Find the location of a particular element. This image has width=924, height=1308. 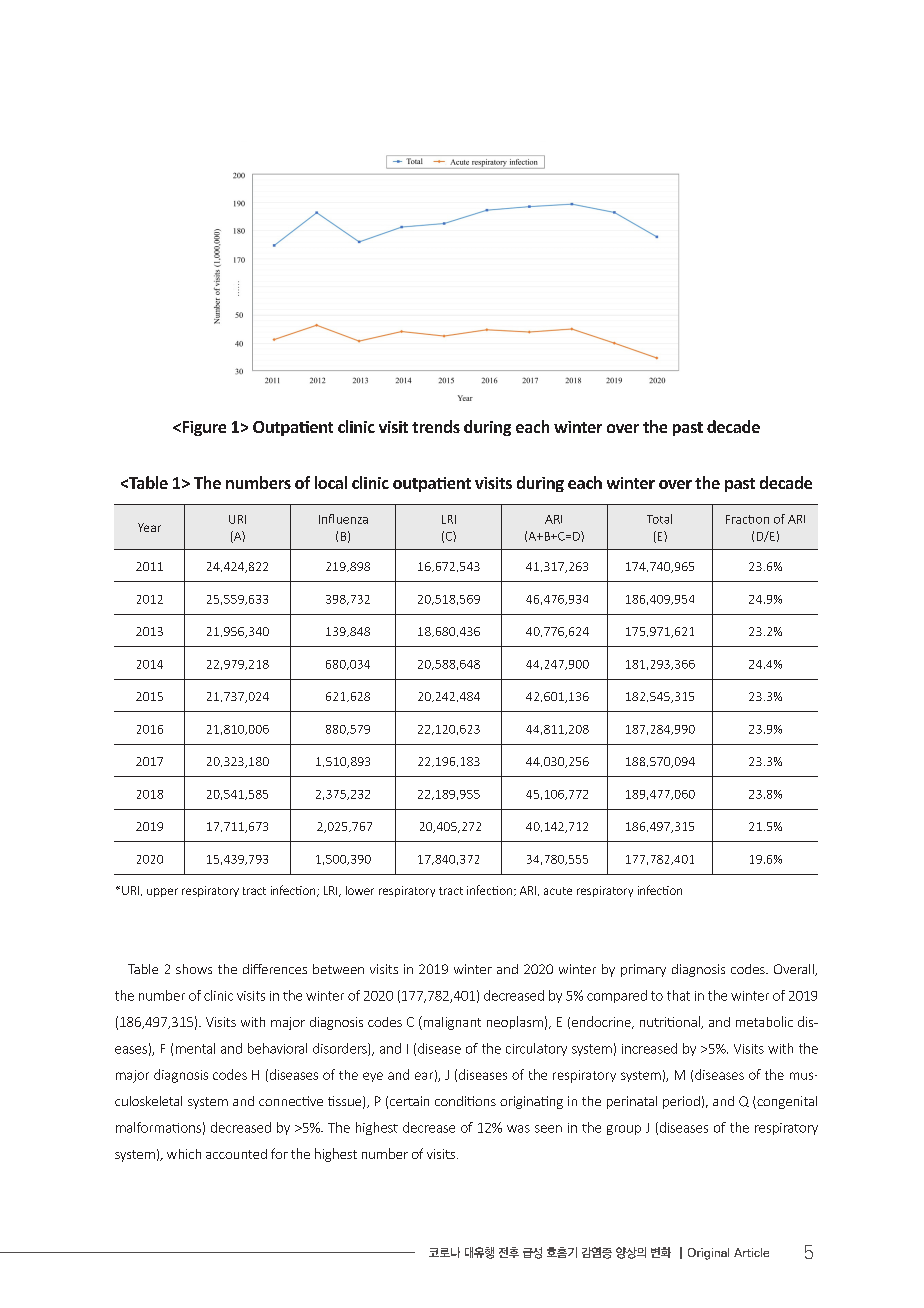

Figure is located at coordinates (203, 428).
